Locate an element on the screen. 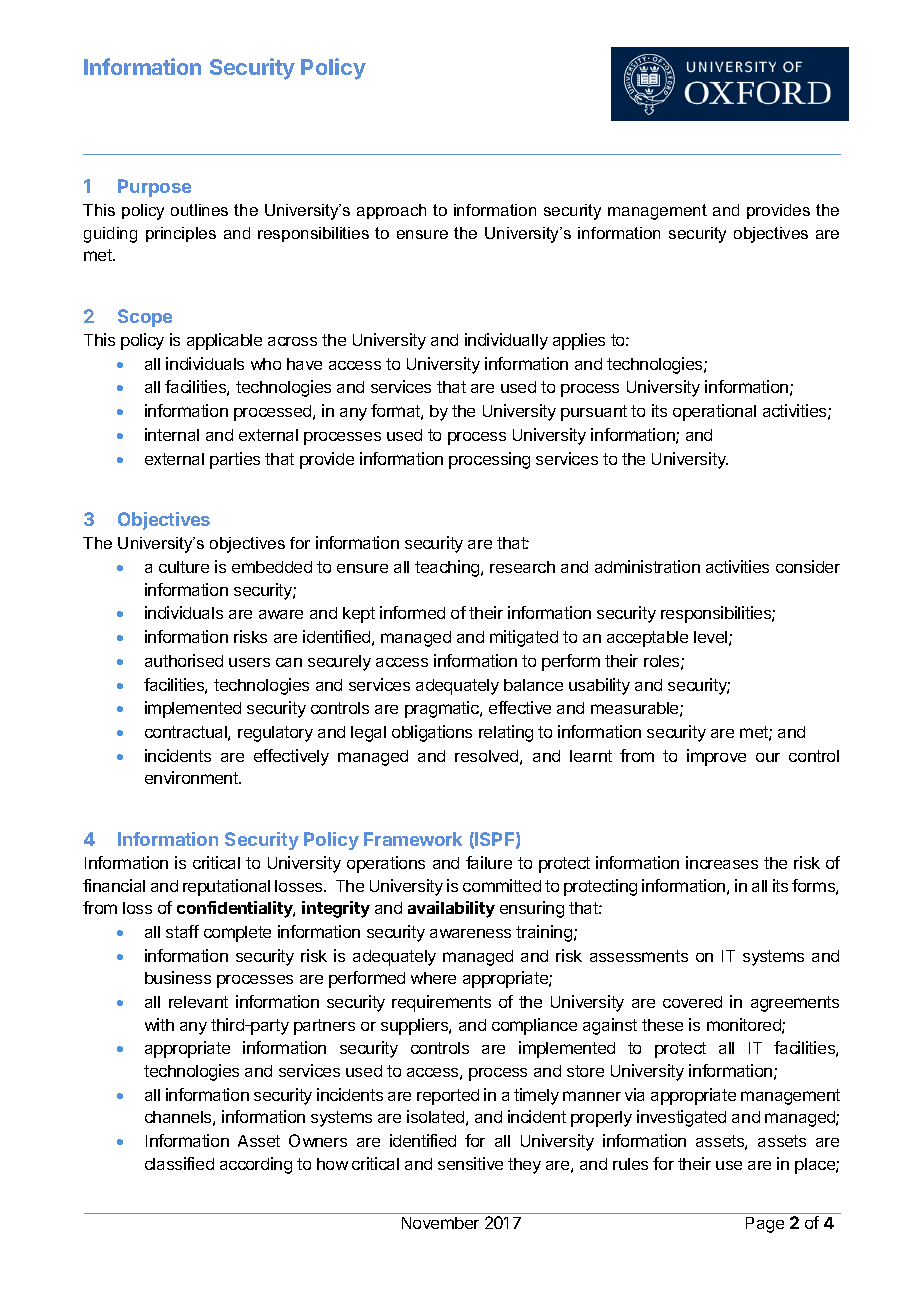  classified is located at coordinates (179, 1163).
